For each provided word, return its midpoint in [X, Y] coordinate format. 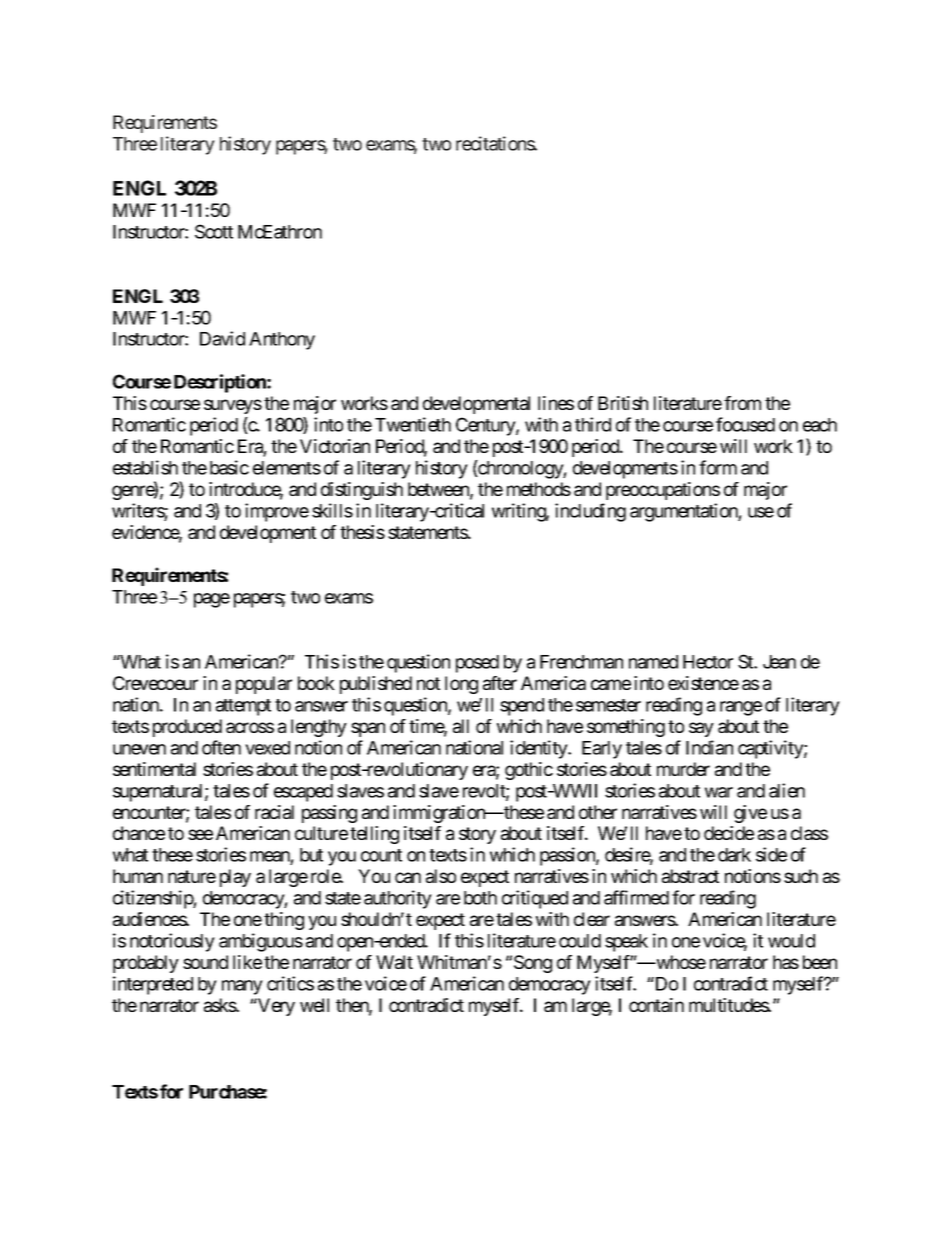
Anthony [282, 341]
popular [264, 685]
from [742, 403]
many [242, 987]
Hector [708, 662]
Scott [214, 231]
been [820, 962]
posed [477, 664]
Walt [394, 962]
